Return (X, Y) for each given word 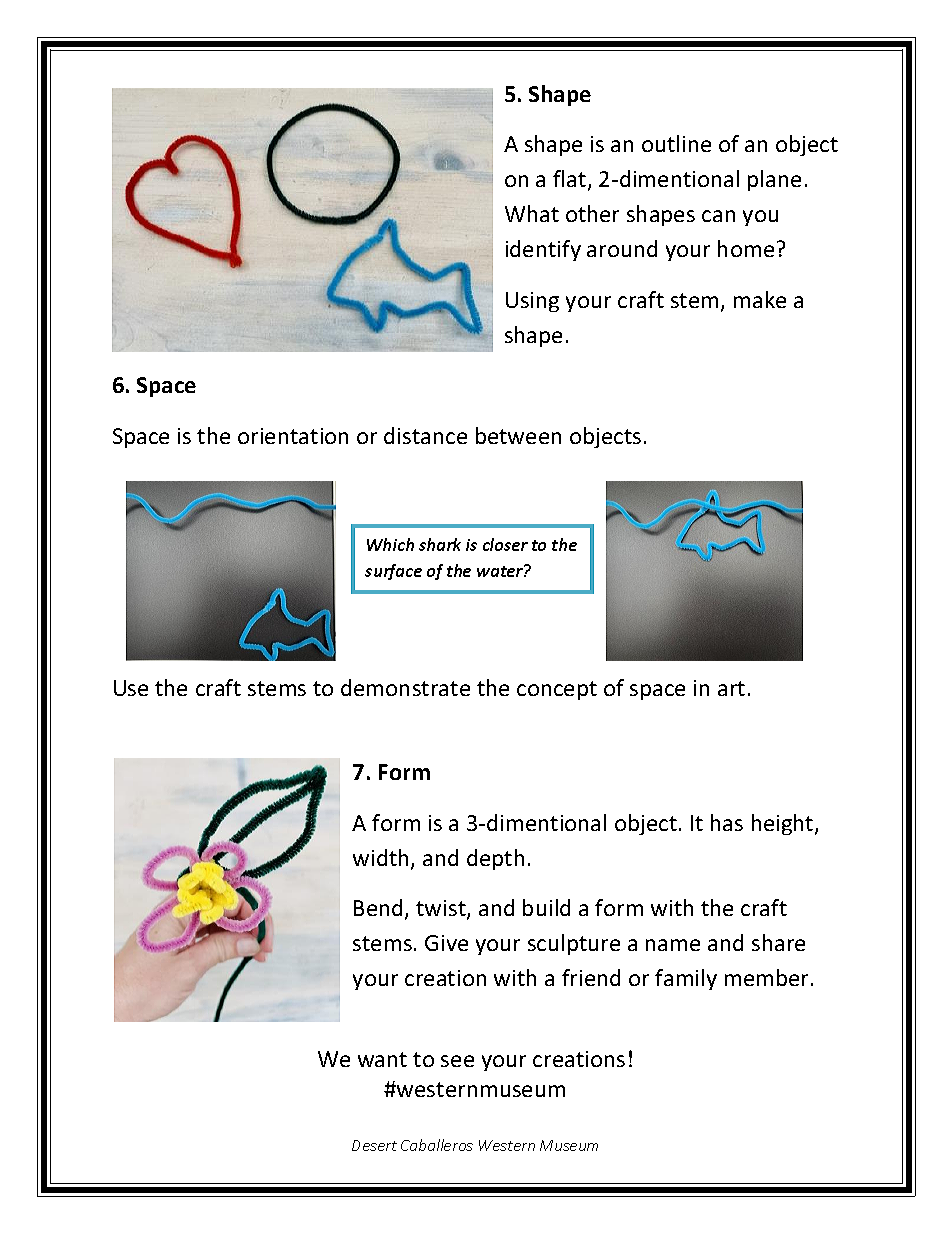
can (718, 216)
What (532, 213)
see (457, 1061)
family (686, 979)
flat (571, 180)
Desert (374, 1145)
